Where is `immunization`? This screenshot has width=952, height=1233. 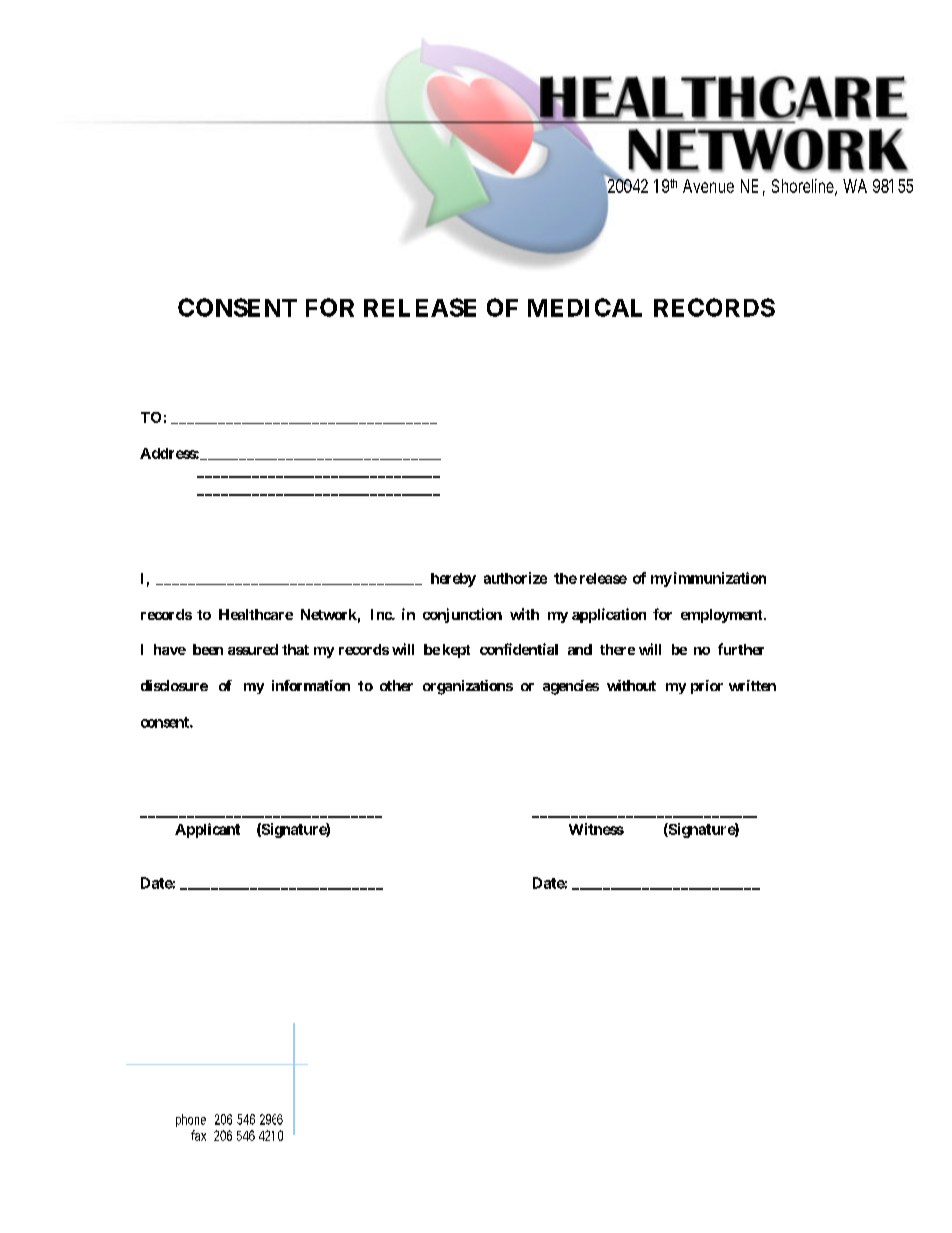 immunization is located at coordinates (718, 578).
